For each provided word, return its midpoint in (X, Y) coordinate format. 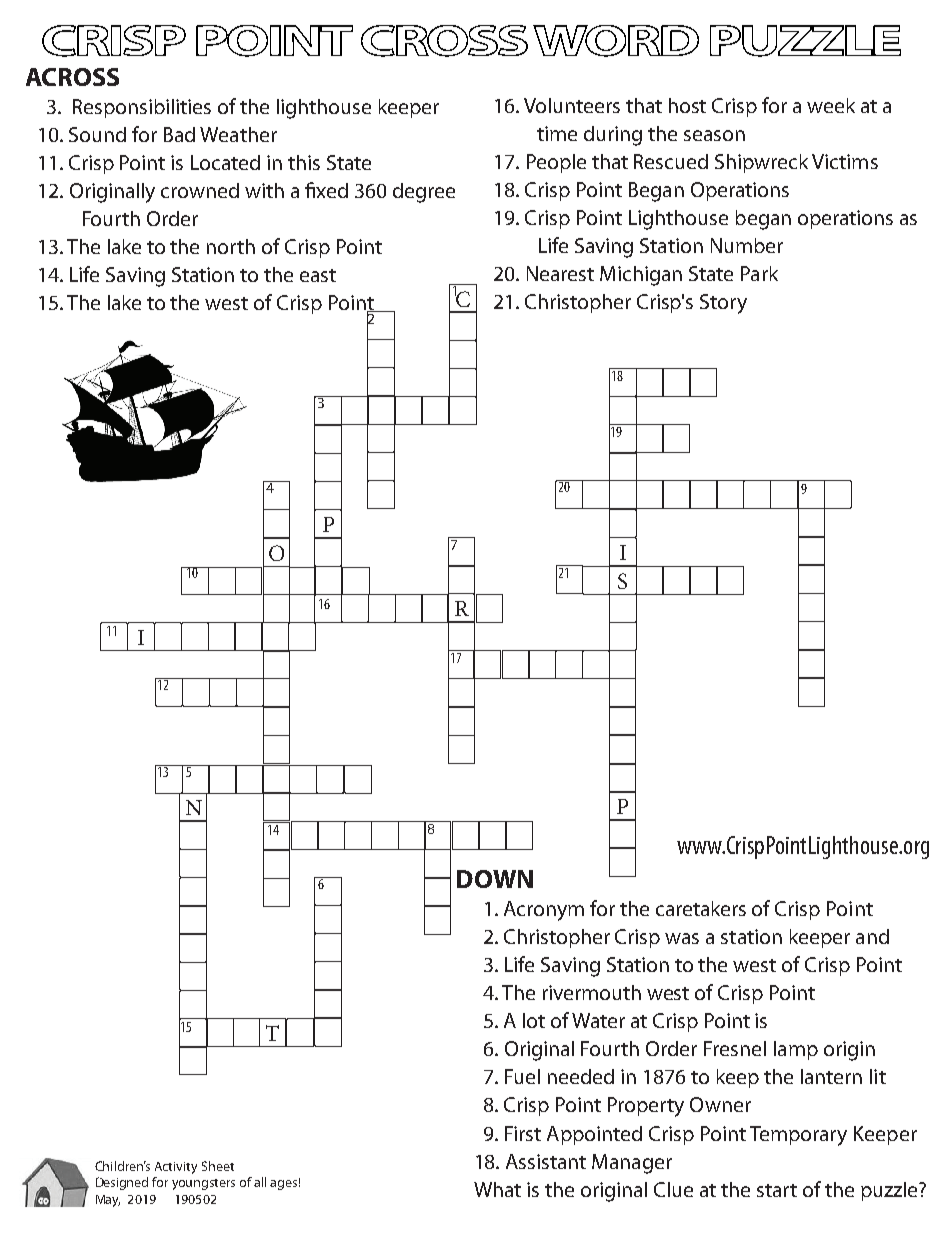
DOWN (495, 879)
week (831, 105)
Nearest (560, 273)
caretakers (701, 908)
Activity (176, 1168)
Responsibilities (142, 108)
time (557, 133)
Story (723, 304)
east (318, 275)
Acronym (544, 911)
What (497, 1189)
